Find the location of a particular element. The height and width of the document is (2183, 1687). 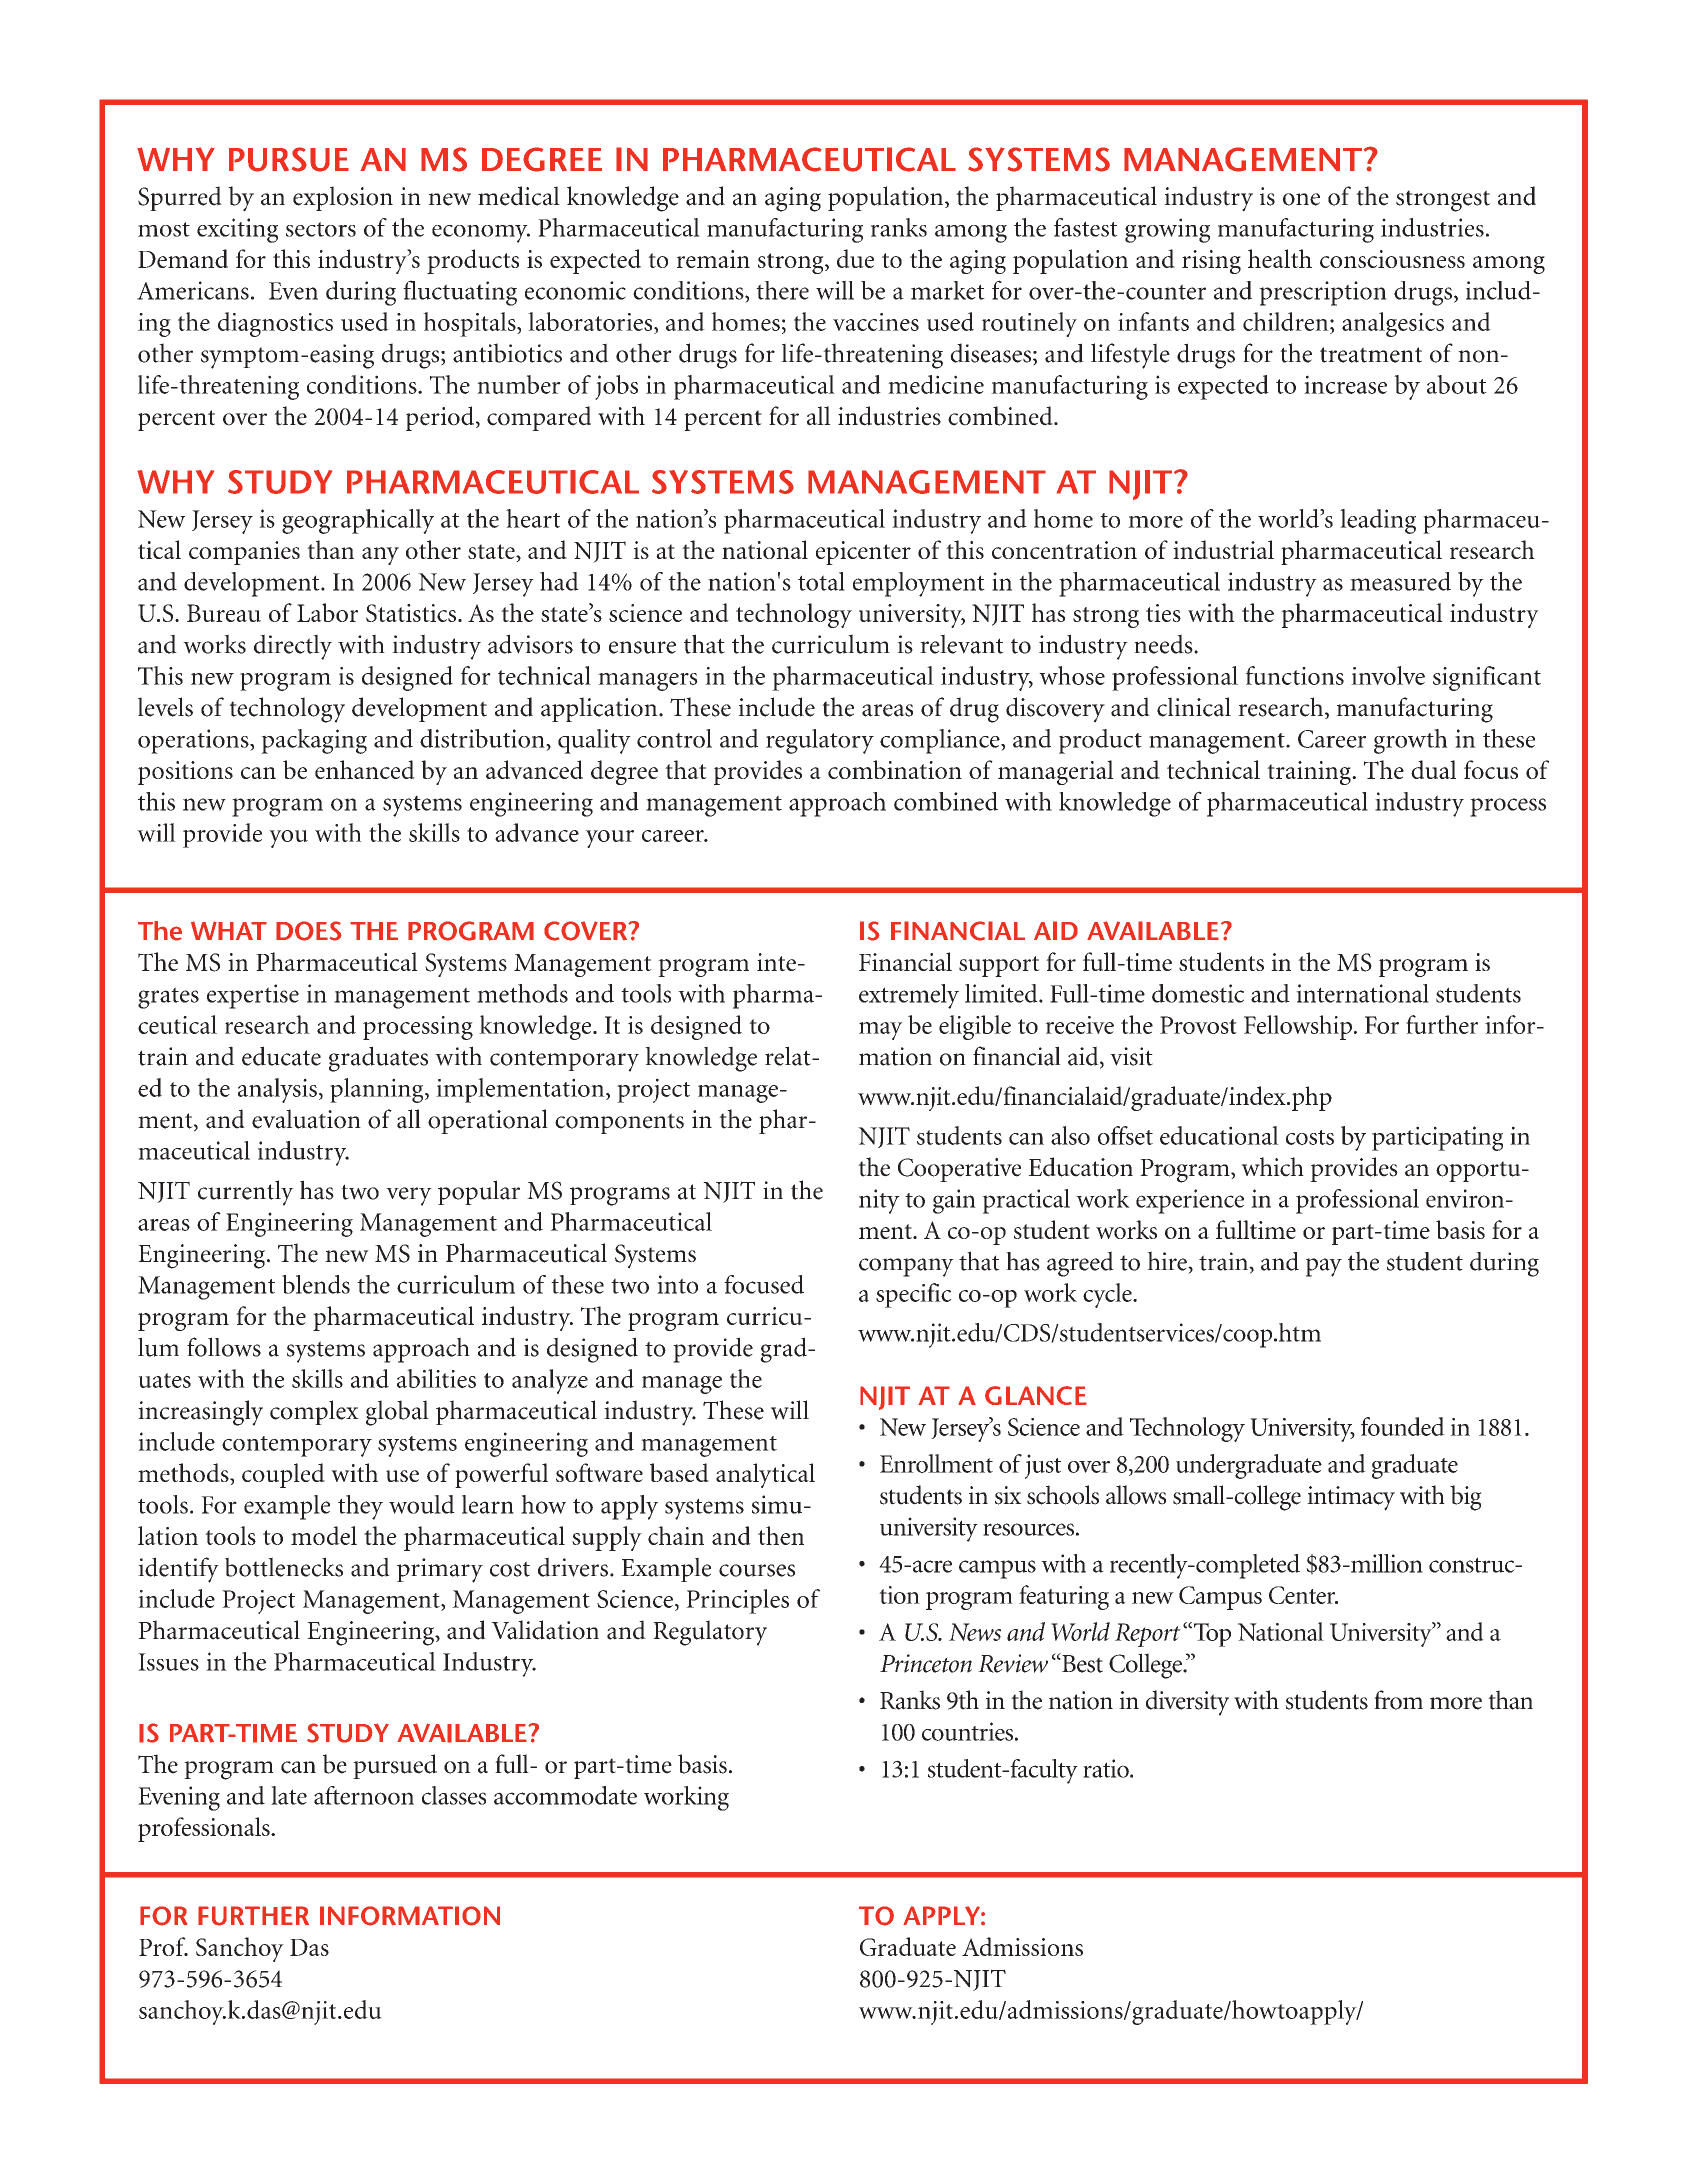

late is located at coordinates (289, 1795).
